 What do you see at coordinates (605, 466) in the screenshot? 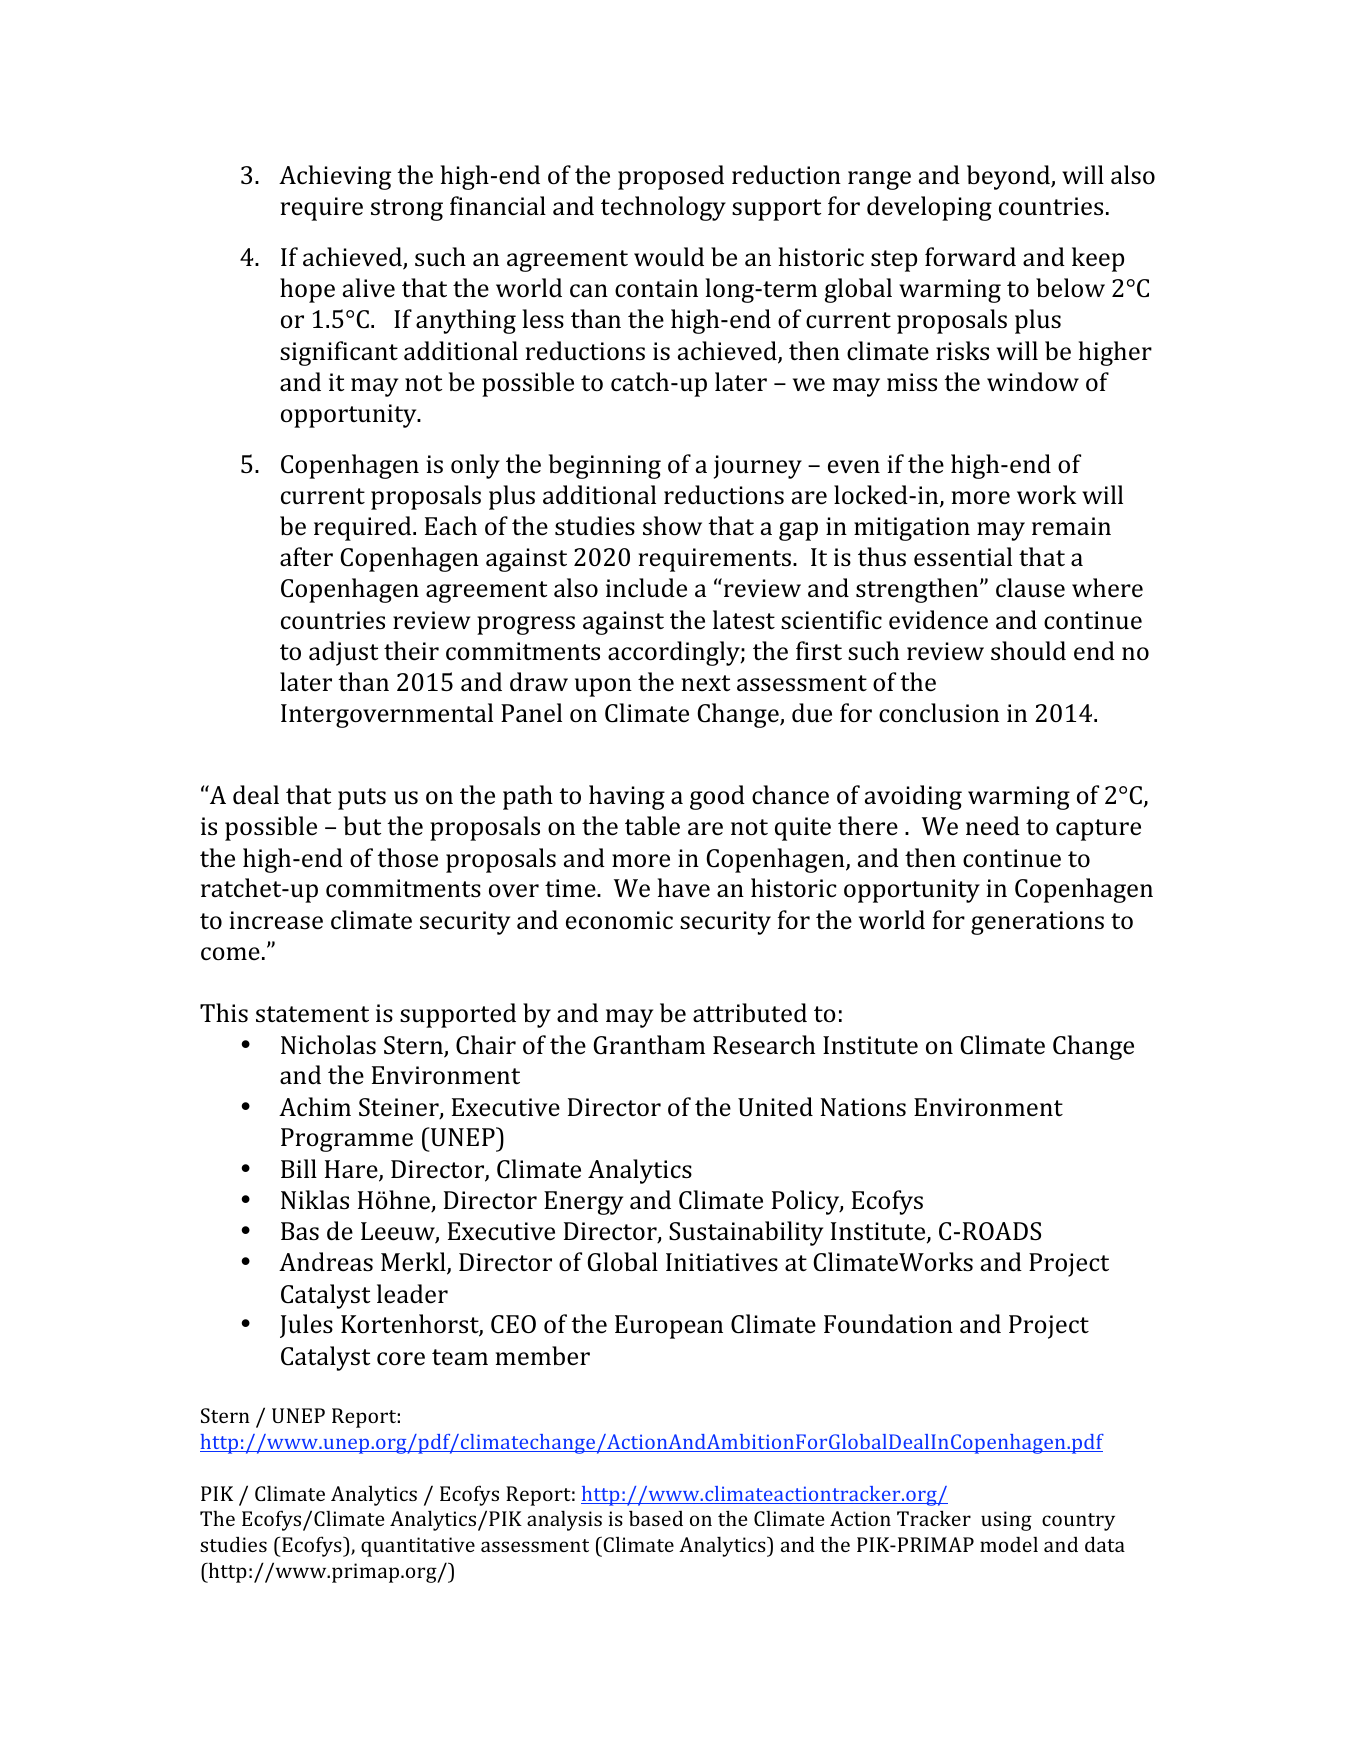
I see `beginning` at bounding box center [605, 466].
